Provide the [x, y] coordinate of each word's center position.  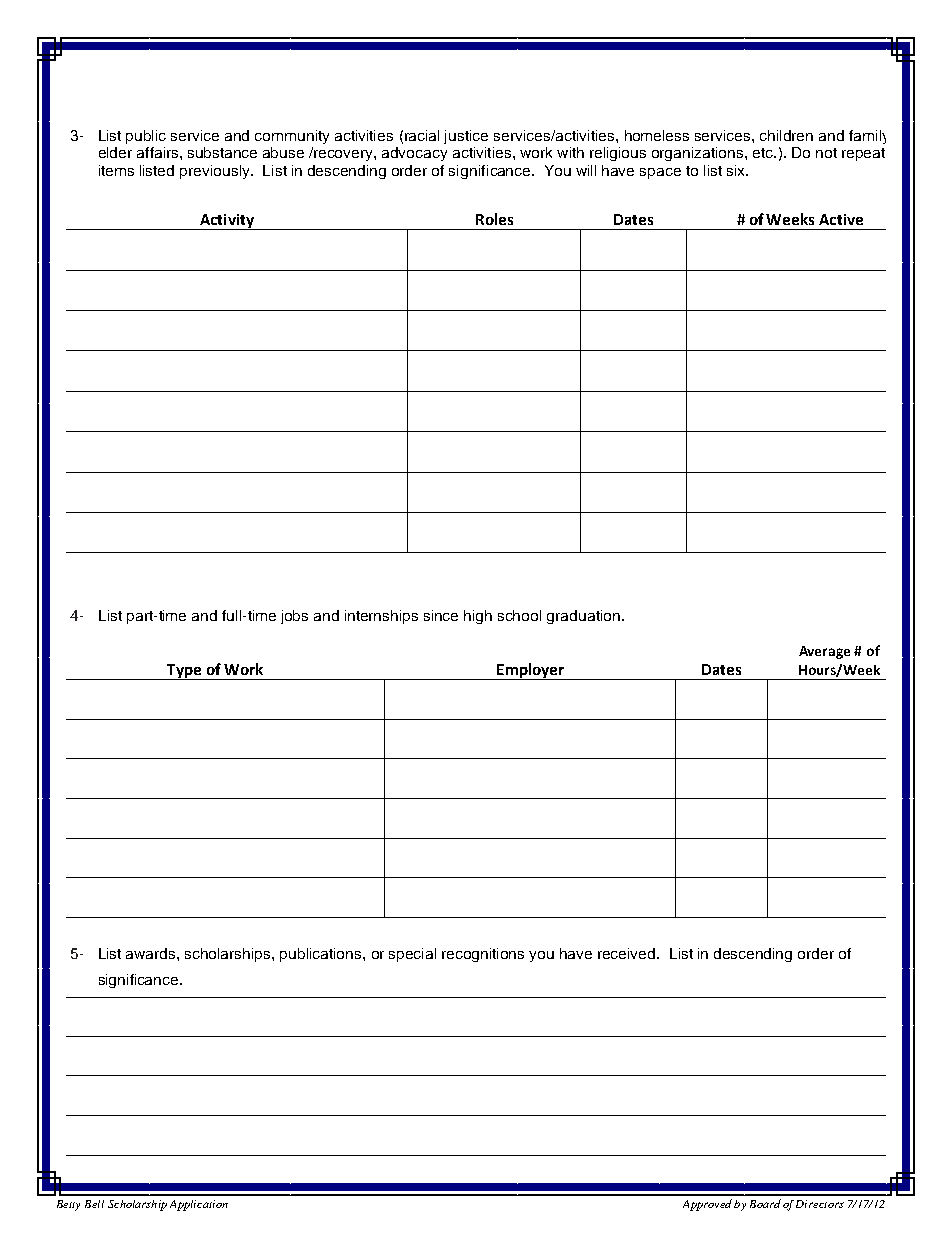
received [628, 953]
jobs [294, 617]
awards [152, 953]
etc [764, 153]
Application [199, 1205]
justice [466, 137]
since [441, 615]
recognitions [483, 955]
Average [824, 652]
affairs [159, 152]
